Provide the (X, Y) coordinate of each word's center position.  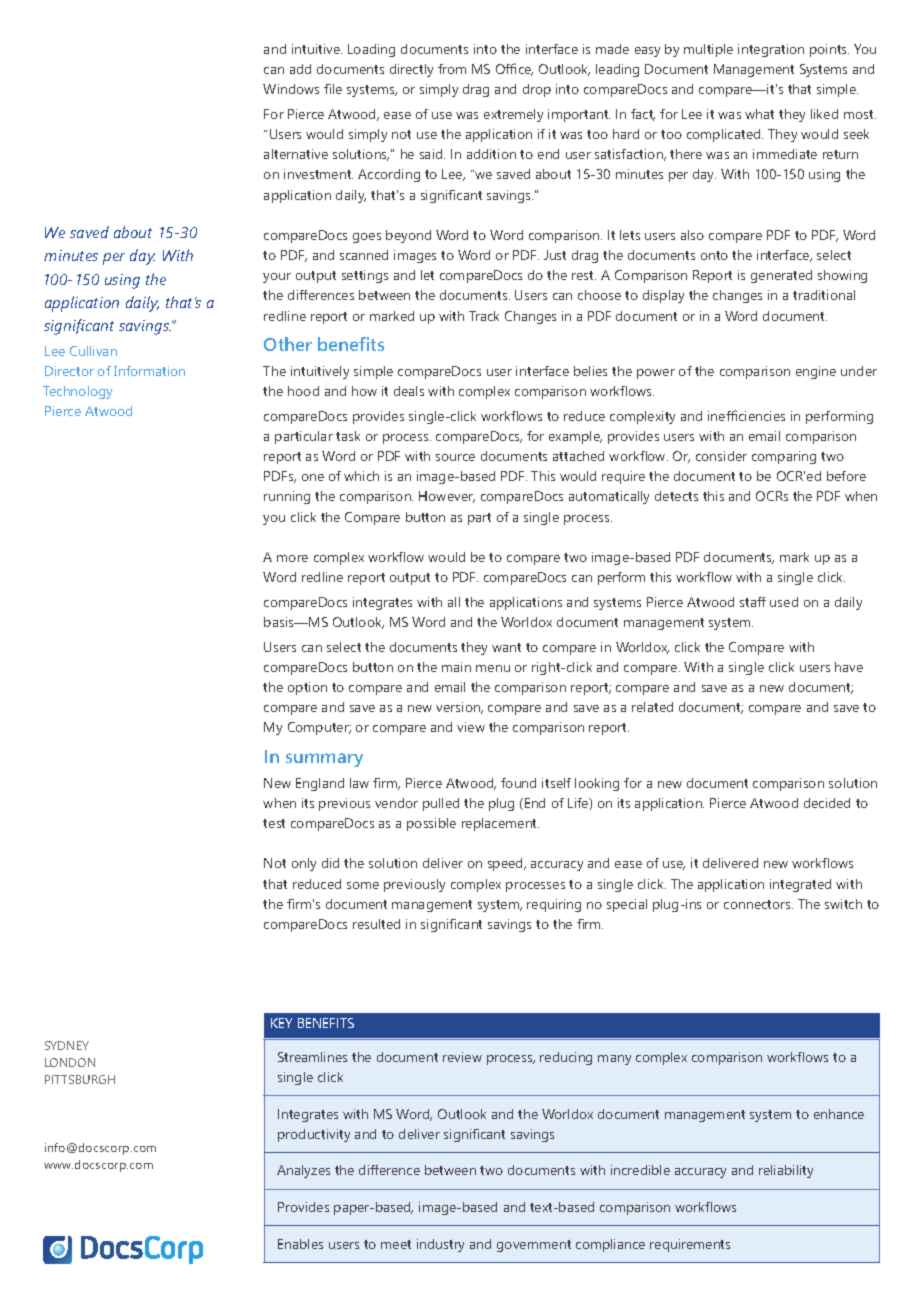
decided (827, 803)
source (455, 457)
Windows (291, 89)
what (759, 114)
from (452, 69)
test (274, 823)
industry (440, 1245)
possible (431, 824)
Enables (300, 1244)
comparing (784, 457)
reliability (786, 1171)
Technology (77, 392)
